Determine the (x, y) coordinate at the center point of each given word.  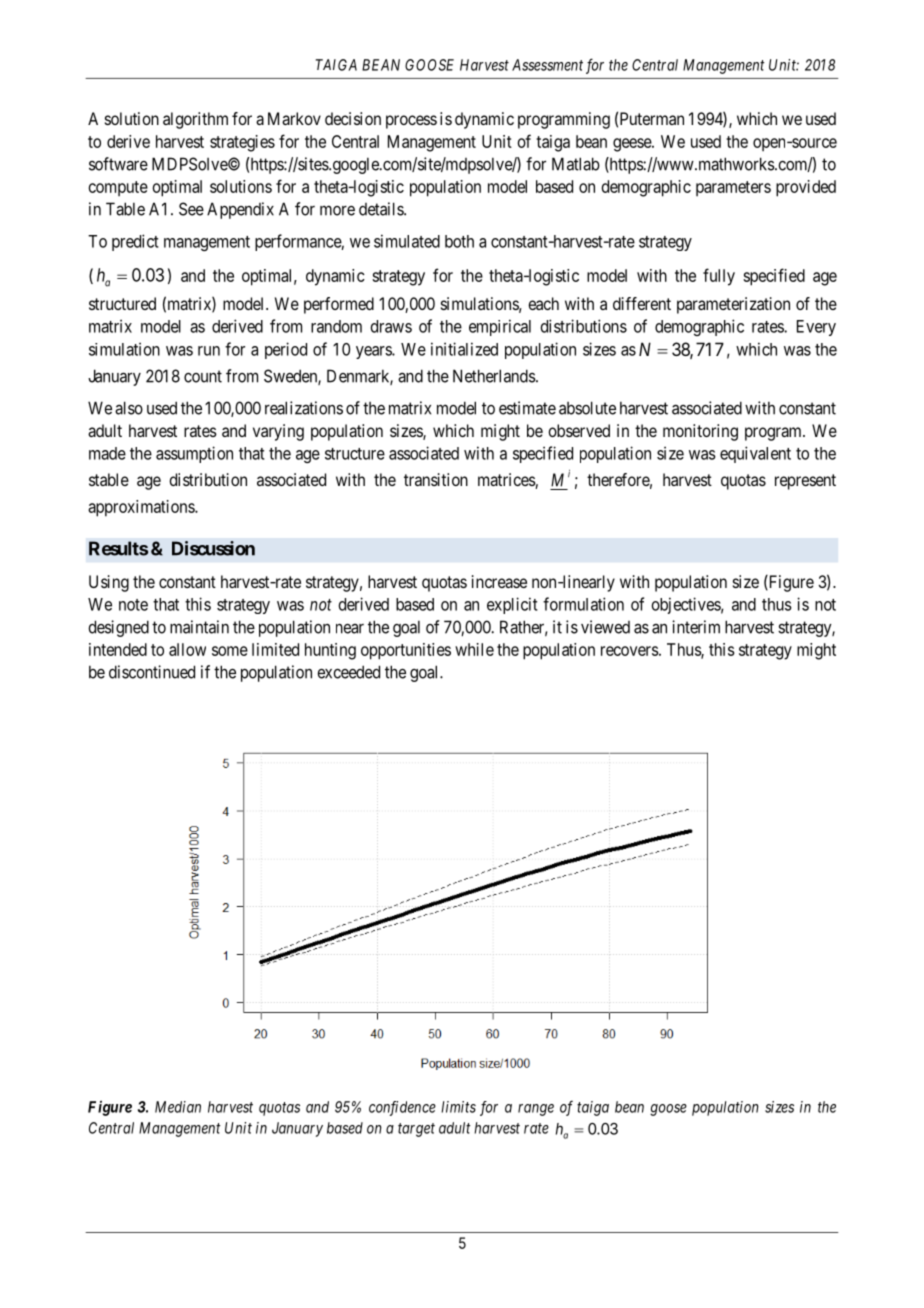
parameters (733, 188)
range (536, 1110)
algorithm (195, 120)
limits (458, 1107)
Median (178, 1107)
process (411, 122)
